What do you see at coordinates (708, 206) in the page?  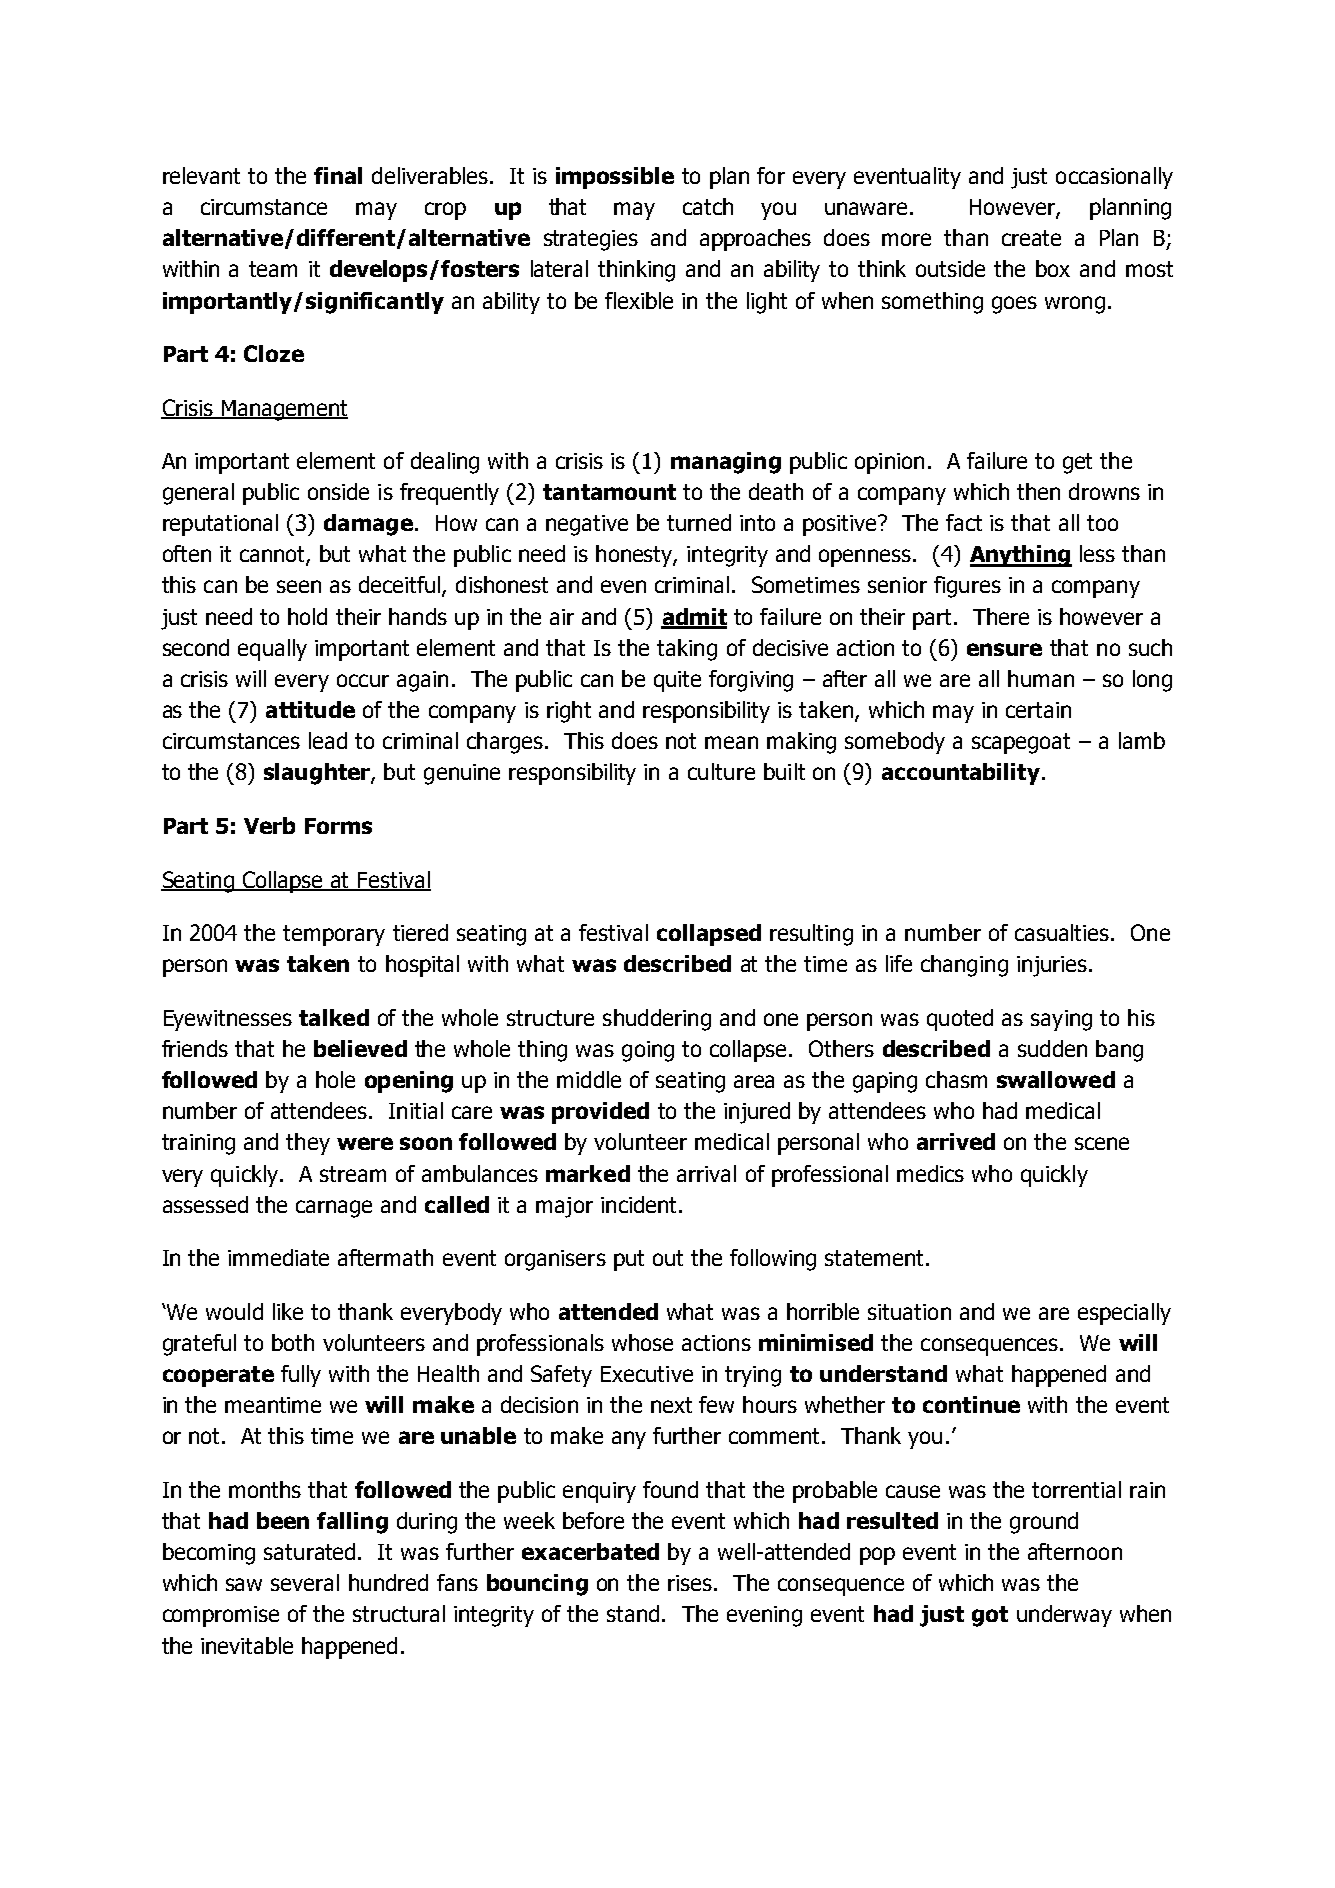 I see `catch` at bounding box center [708, 206].
